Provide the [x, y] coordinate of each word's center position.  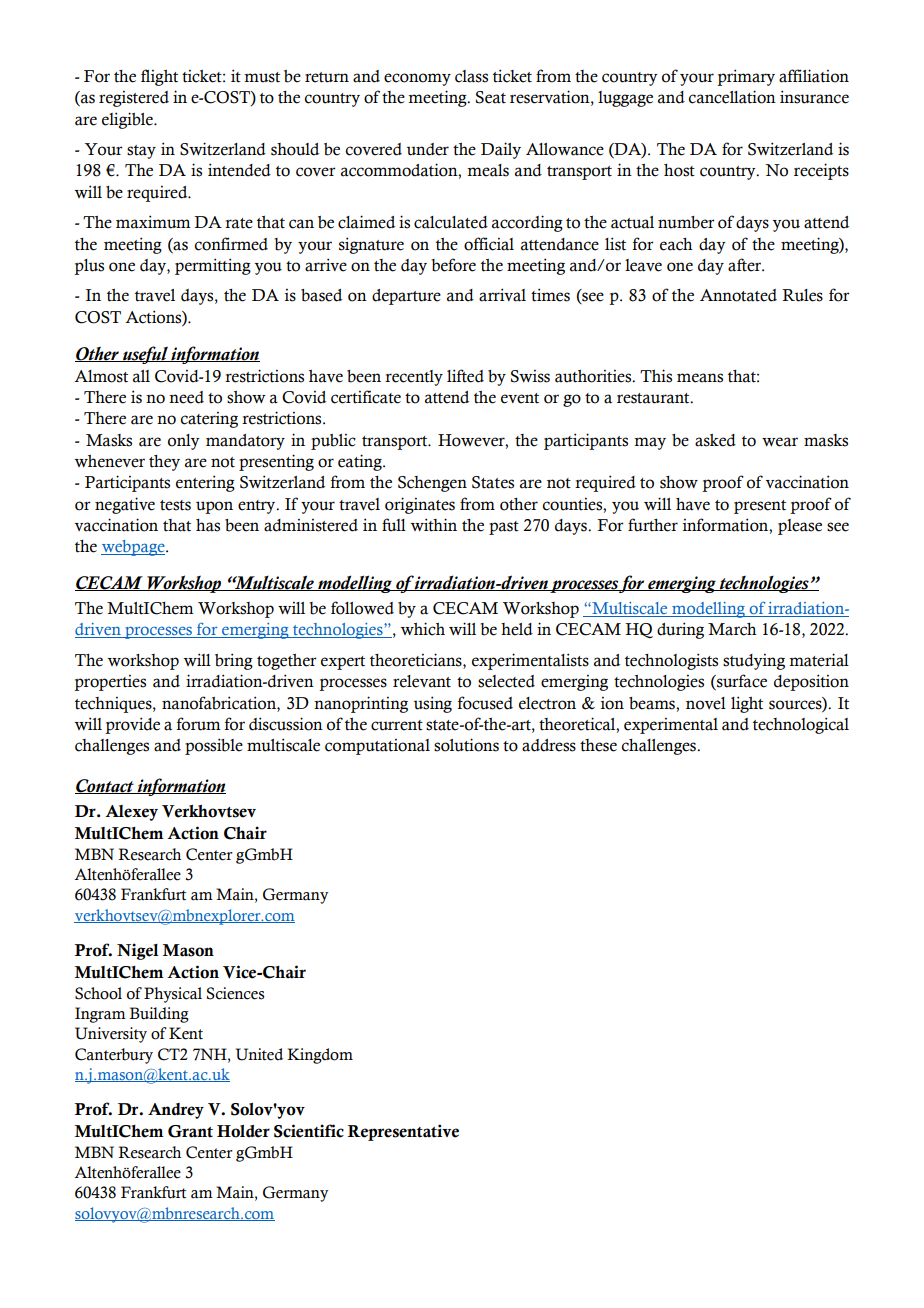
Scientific [309, 1131]
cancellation [732, 97]
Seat [491, 97]
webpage [134, 548]
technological [801, 725]
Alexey [131, 813]
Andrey [176, 1111]
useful [145, 355]
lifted [465, 376]
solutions [466, 745]
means [700, 378]
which [423, 629]
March [732, 629]
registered [134, 98]
